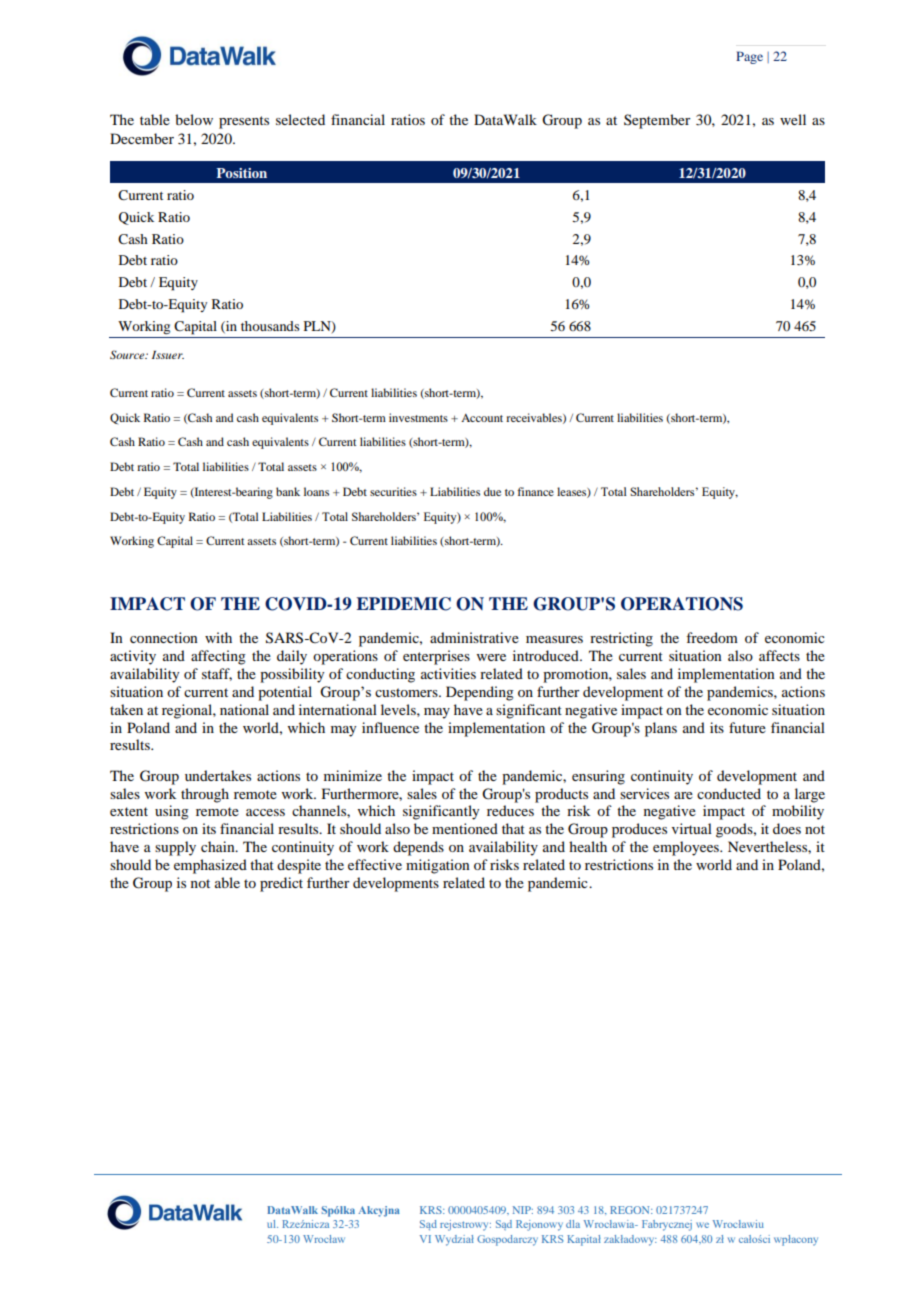 This screenshot has height=1308, width=924. Describe the element at coordinates (194, 119) in the screenshot. I see `below` at that location.
